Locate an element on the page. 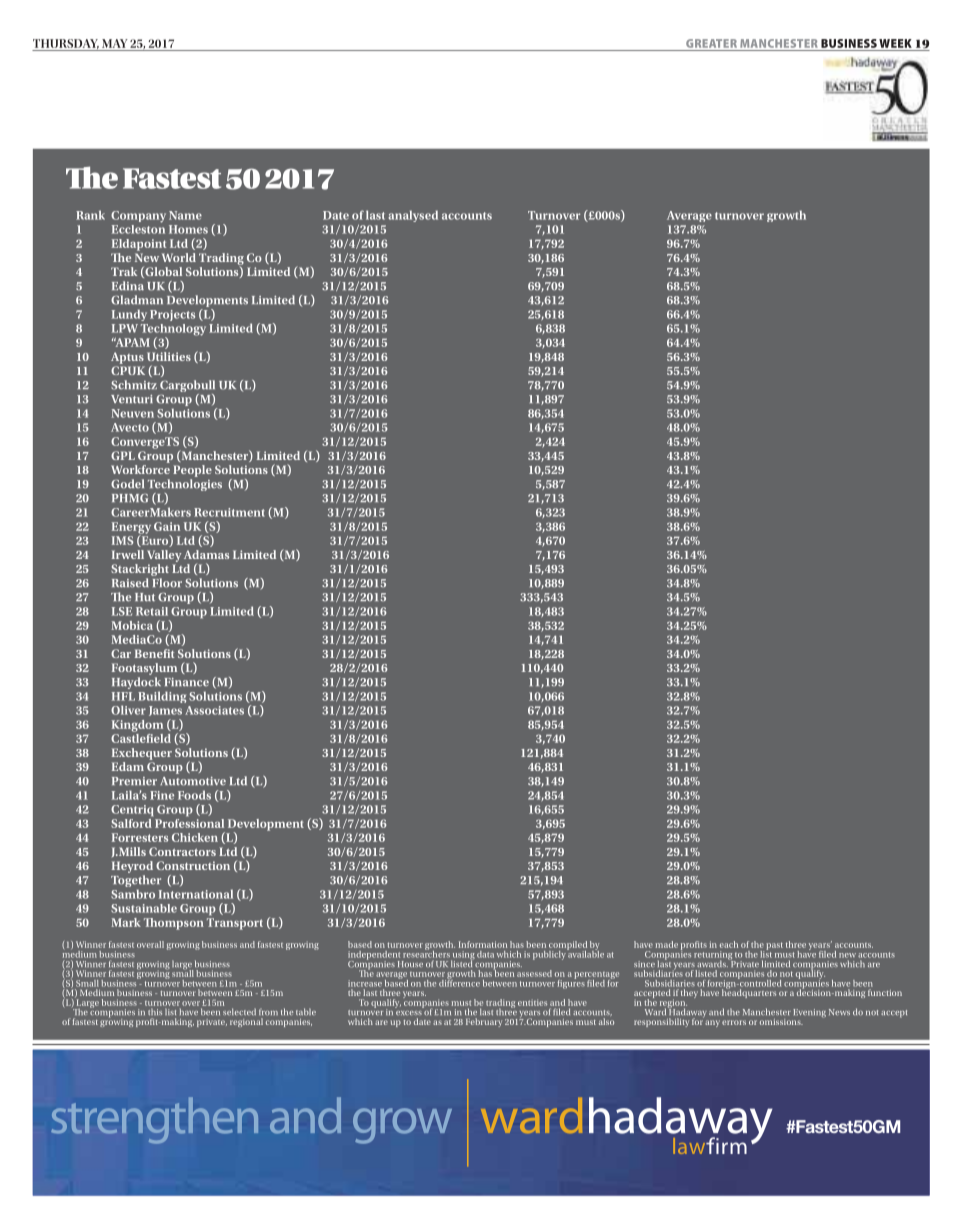 This image has width=966, height=1232. WEEK is located at coordinates (895, 43).
